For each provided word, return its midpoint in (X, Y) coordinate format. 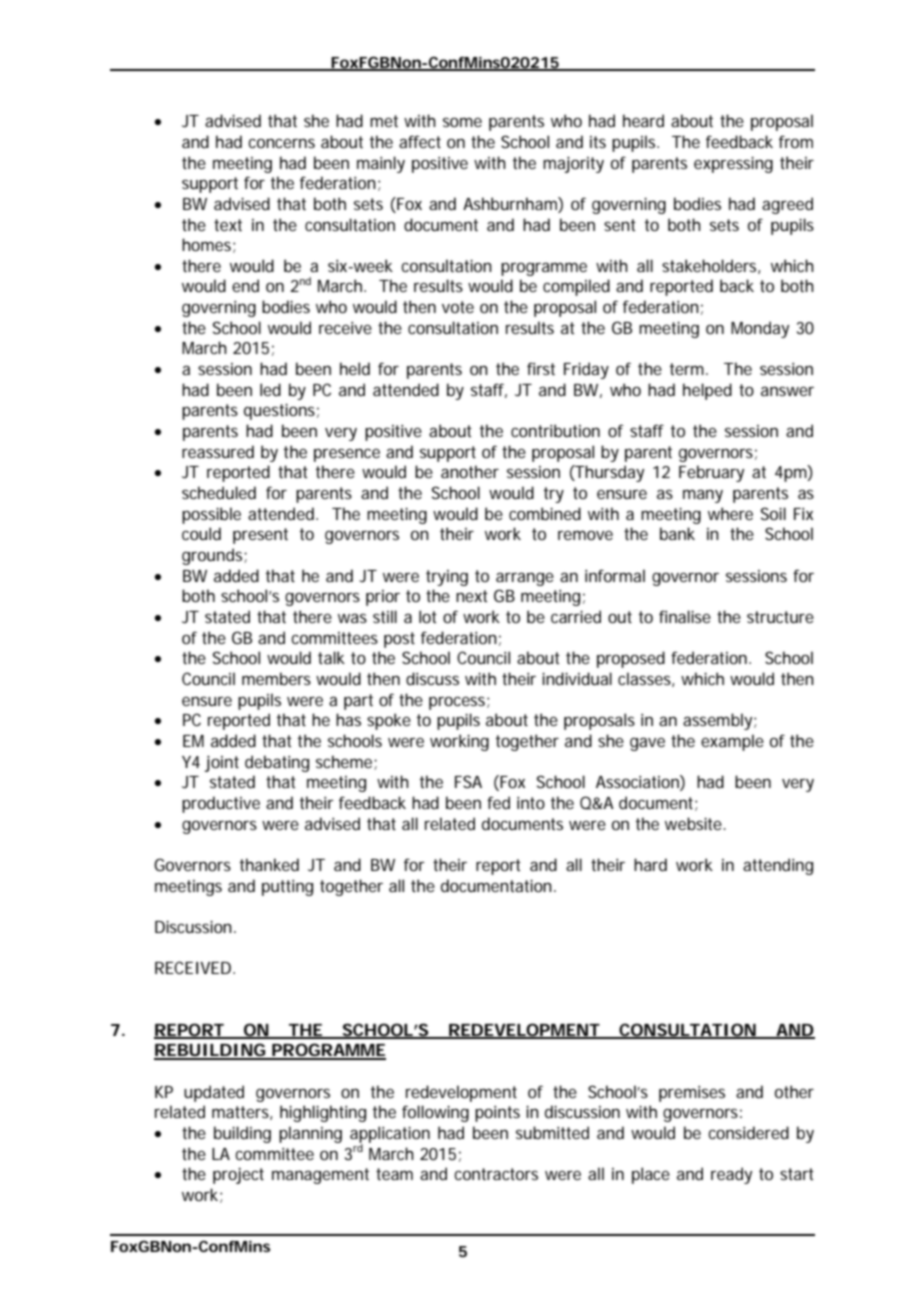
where (730, 513)
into (531, 803)
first (541, 368)
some (462, 122)
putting (287, 888)
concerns (281, 143)
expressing (733, 164)
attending (778, 866)
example (732, 742)
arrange (525, 579)
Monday (760, 329)
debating (277, 763)
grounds (213, 556)
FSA (468, 781)
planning (310, 1134)
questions (279, 411)
